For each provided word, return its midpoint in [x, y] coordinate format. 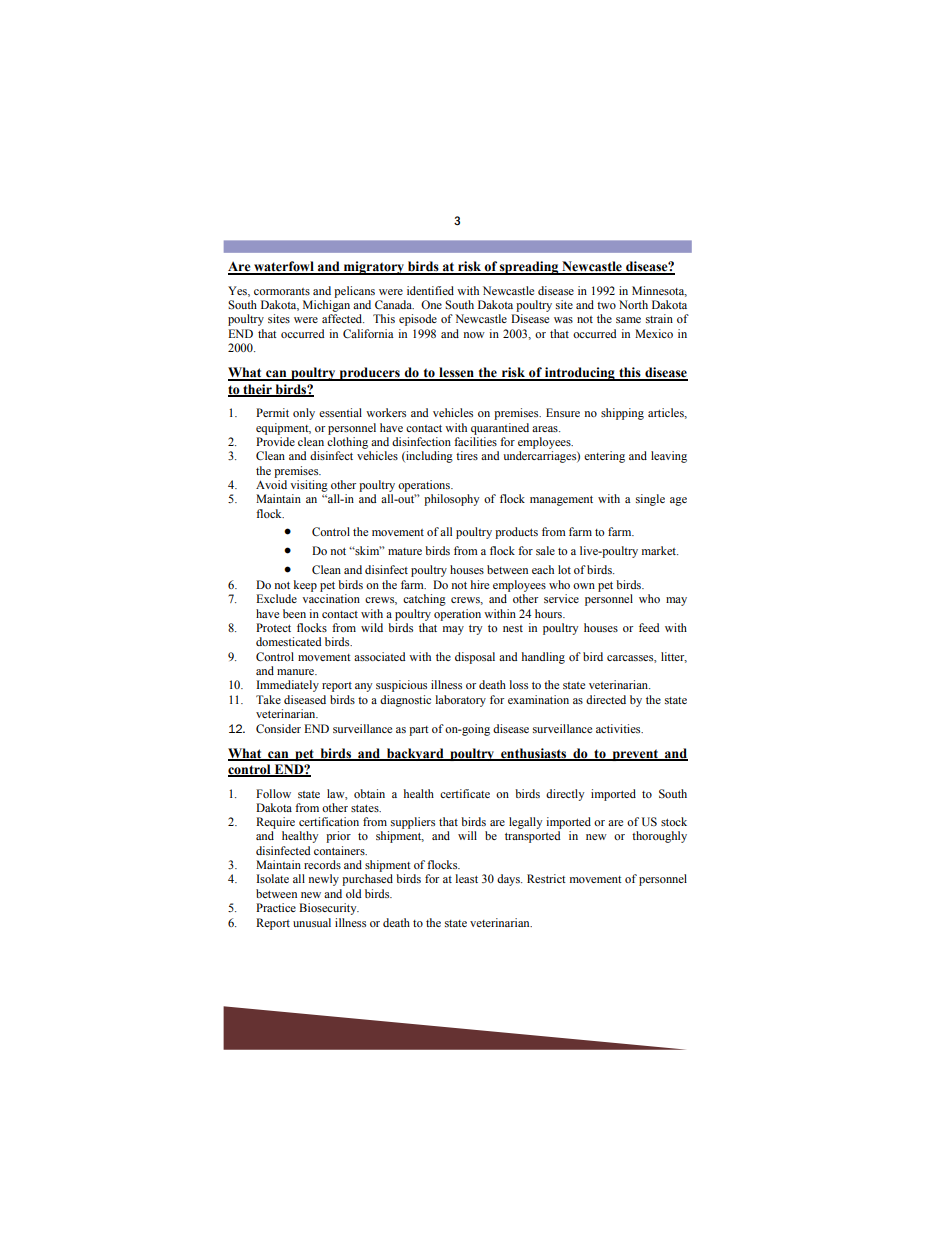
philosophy [451, 500]
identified [430, 290]
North [633, 304]
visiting [309, 486]
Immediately [287, 686]
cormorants [282, 291]
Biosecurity [329, 909]
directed [606, 699]
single [650, 500]
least [467, 878]
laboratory [461, 701]
